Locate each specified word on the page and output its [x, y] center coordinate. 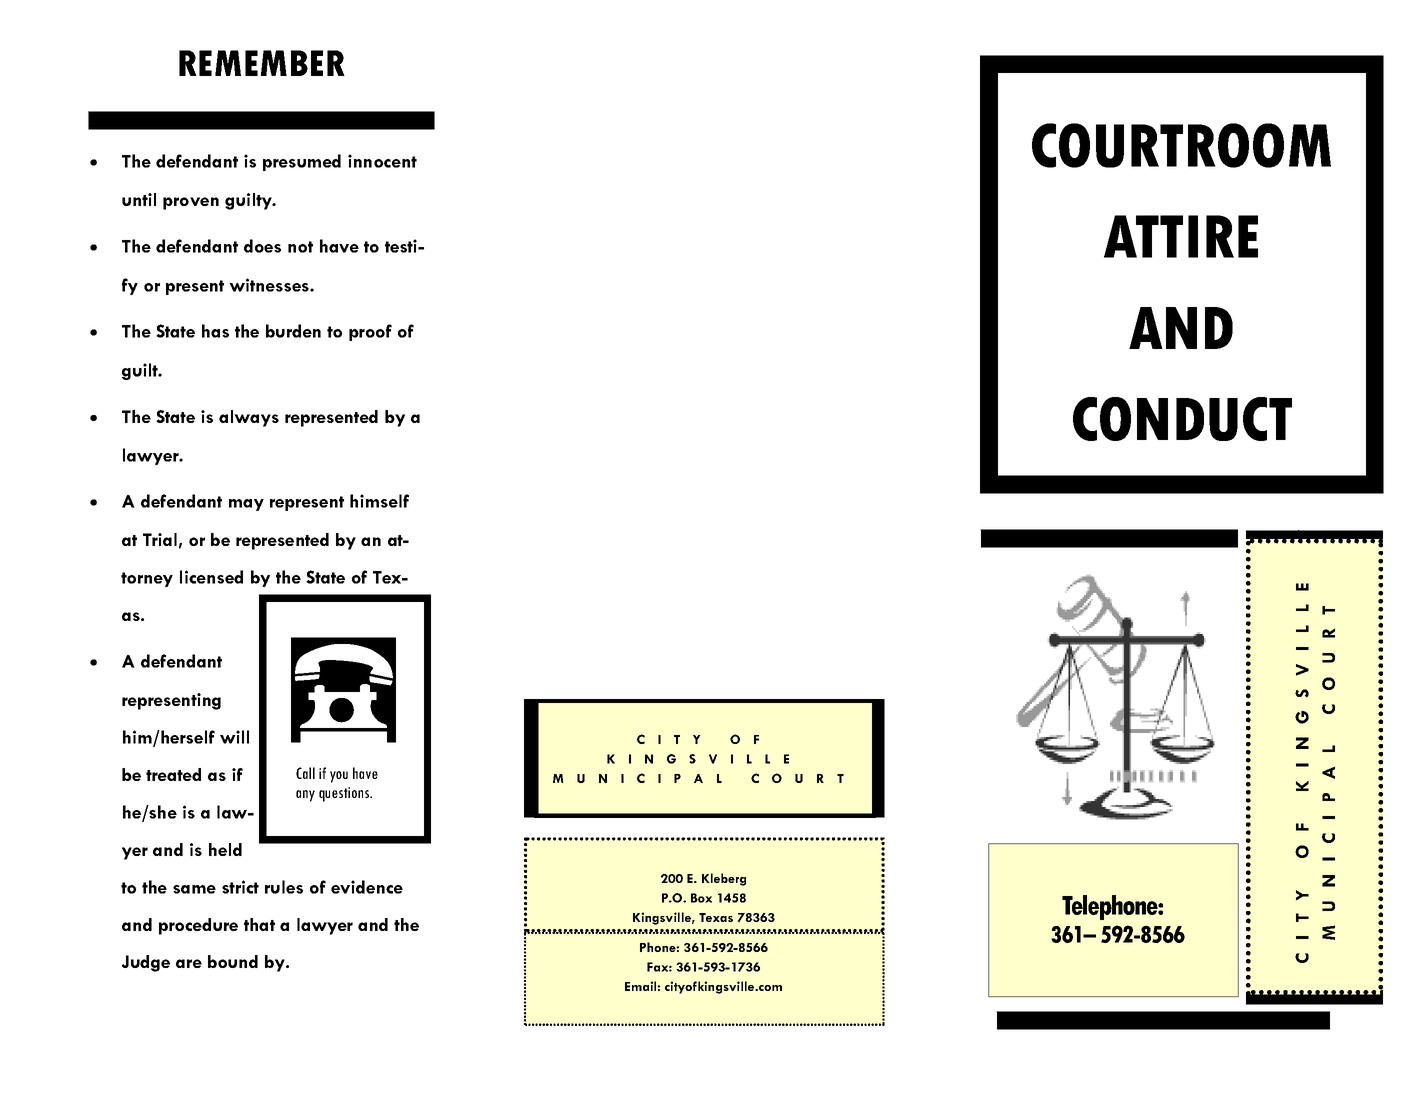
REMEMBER [262, 63]
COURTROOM [1181, 145]
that [259, 924]
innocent [382, 161]
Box [701, 898]
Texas [716, 917]
